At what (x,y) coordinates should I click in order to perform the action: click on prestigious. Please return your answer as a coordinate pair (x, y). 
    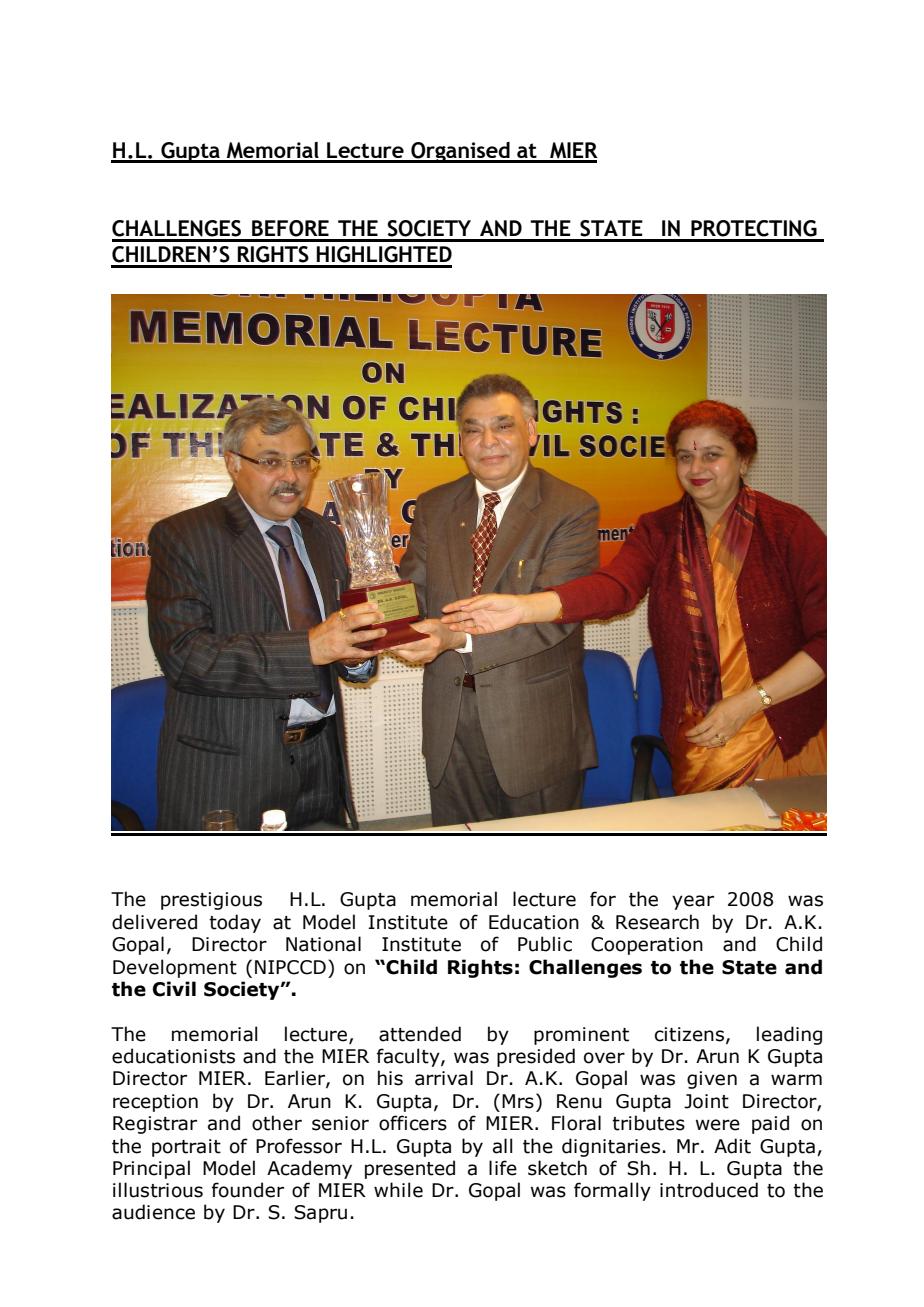
    Looking at the image, I should click on (211, 901).
